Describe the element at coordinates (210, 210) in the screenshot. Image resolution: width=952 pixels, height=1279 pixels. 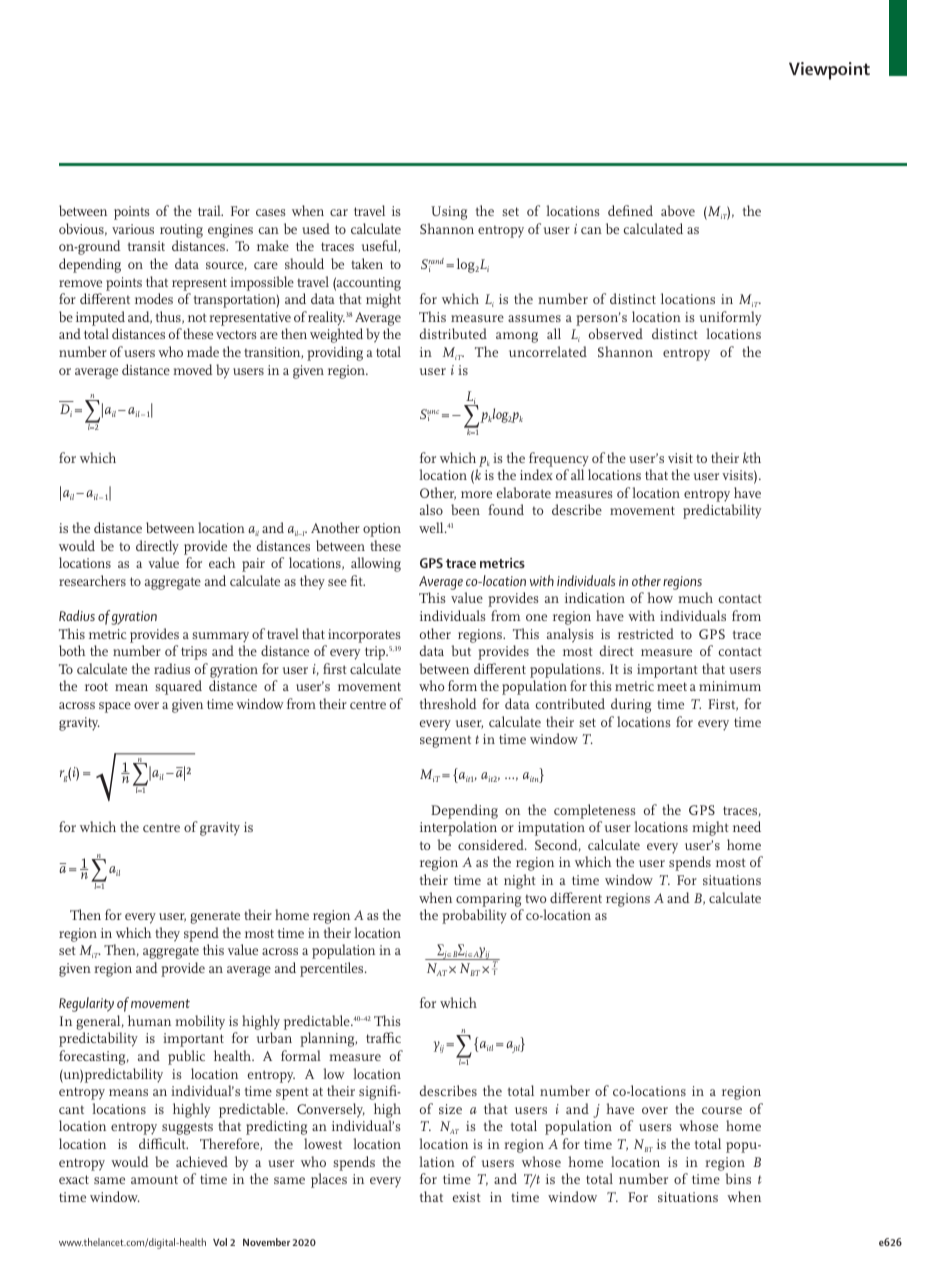
I see `trail` at that location.
